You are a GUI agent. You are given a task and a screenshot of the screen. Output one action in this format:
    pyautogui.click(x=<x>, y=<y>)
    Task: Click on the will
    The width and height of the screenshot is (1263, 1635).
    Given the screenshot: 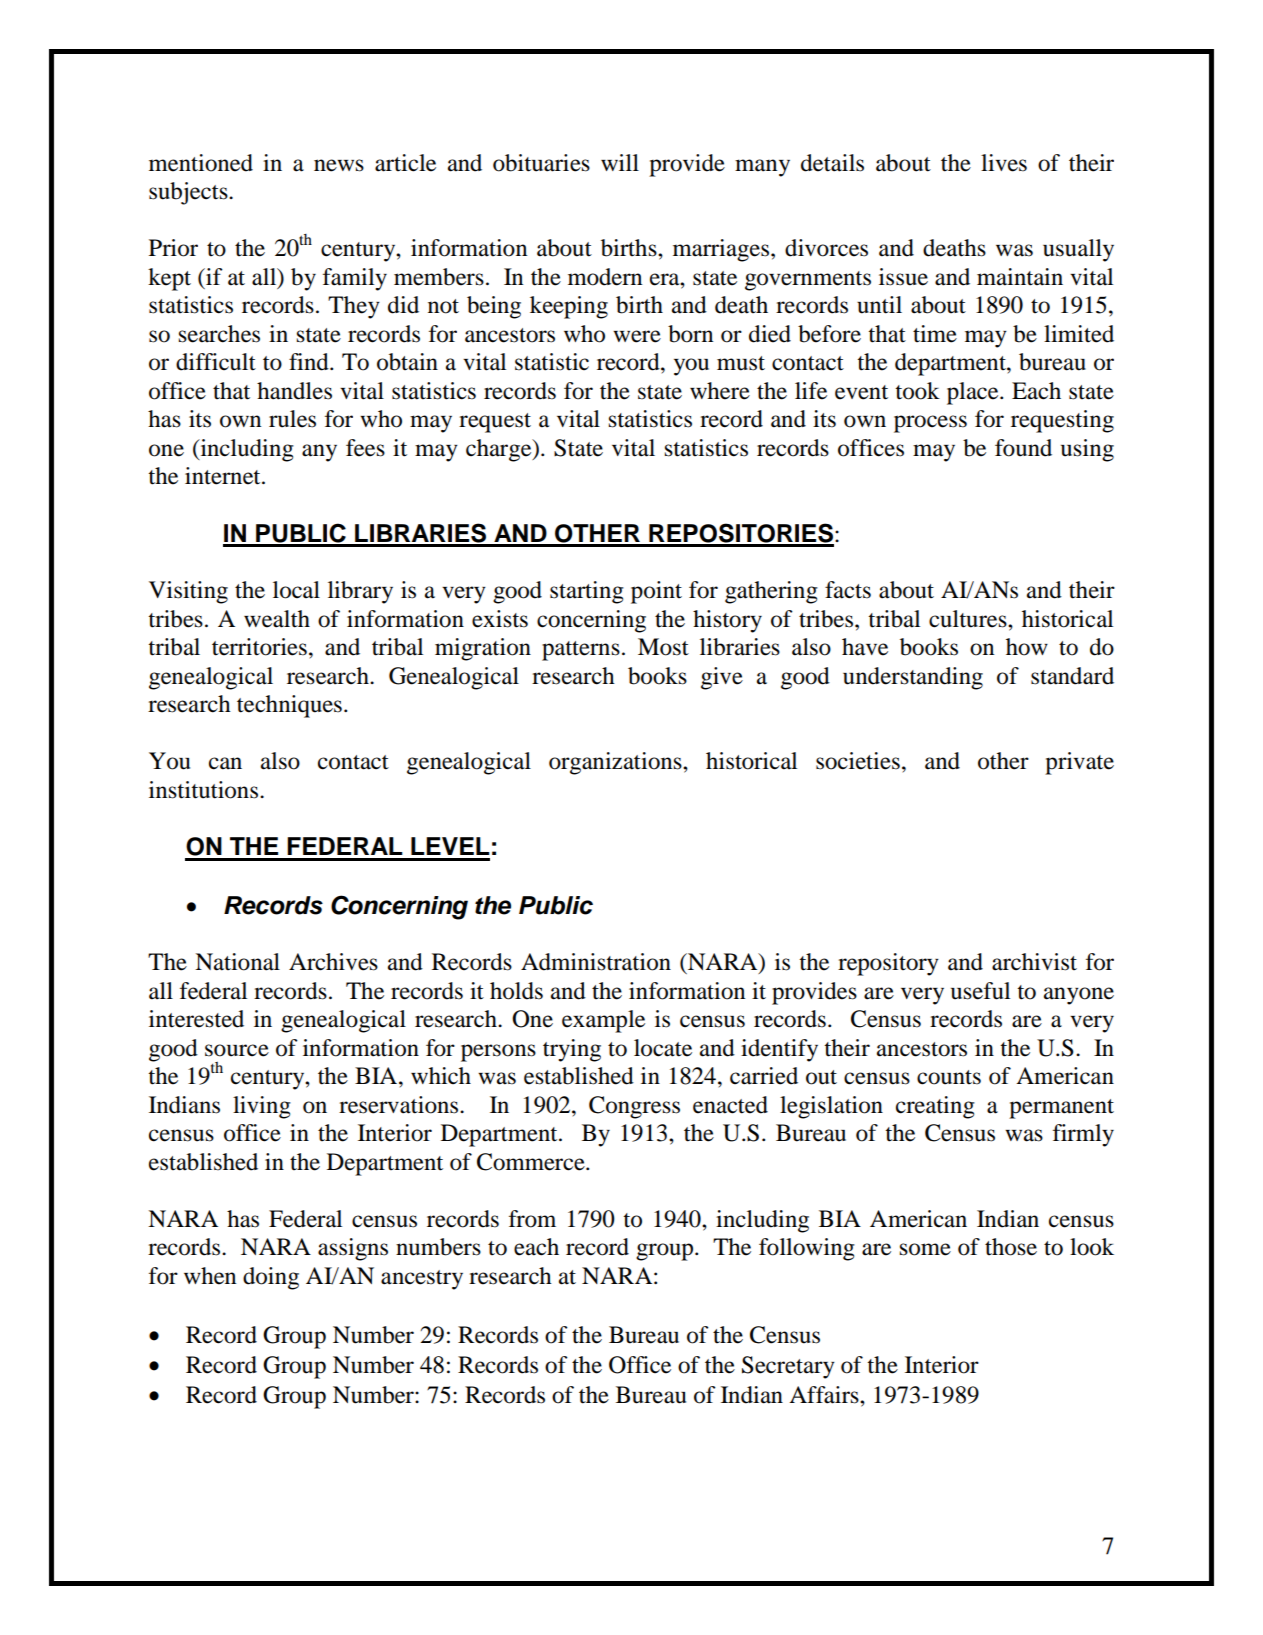 What is the action you would take?
    pyautogui.click(x=620, y=162)
